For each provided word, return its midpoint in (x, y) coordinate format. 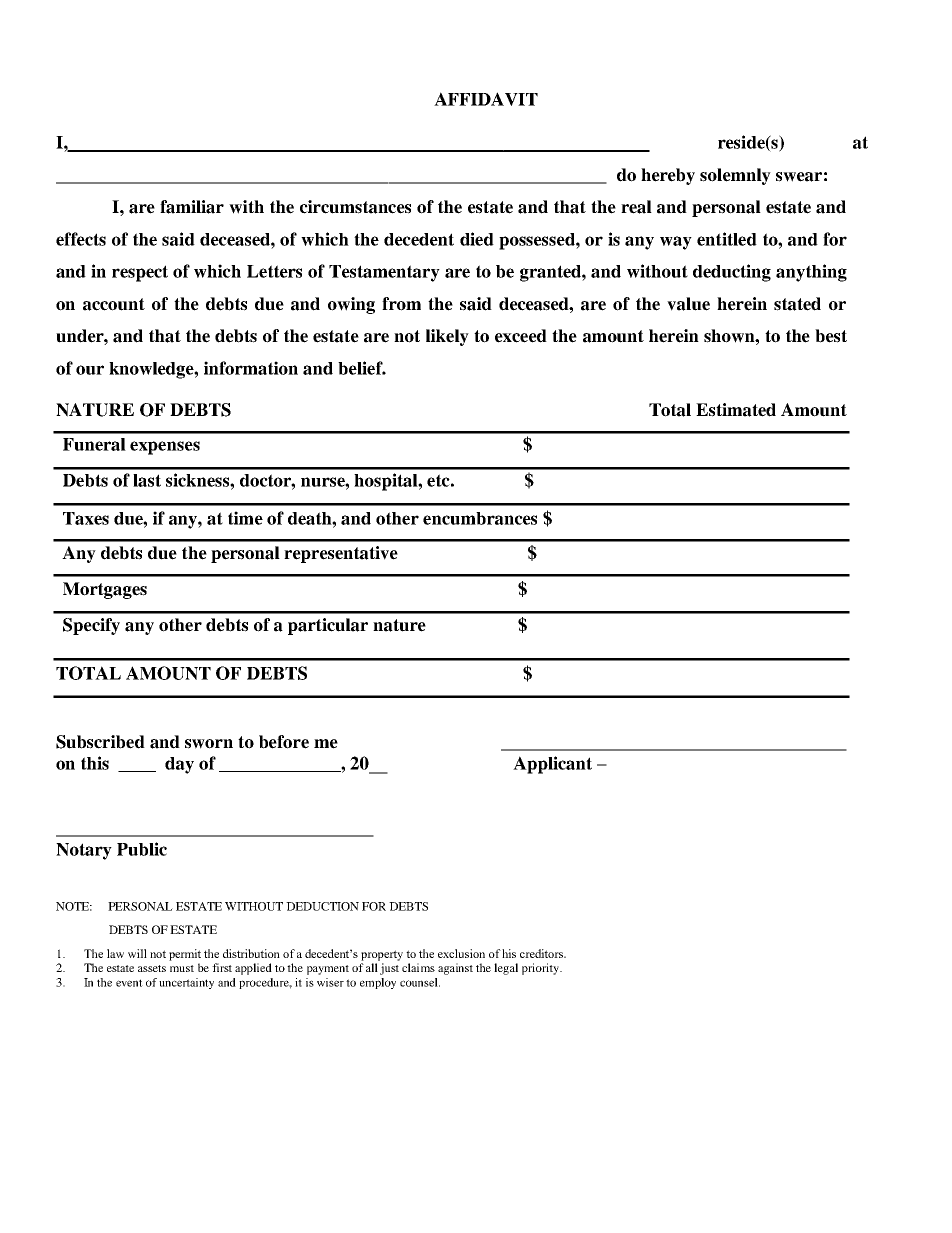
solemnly (735, 176)
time (245, 518)
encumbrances (480, 518)
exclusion (461, 953)
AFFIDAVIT (486, 99)
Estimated (736, 410)
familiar (192, 207)
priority (542, 969)
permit (185, 955)
